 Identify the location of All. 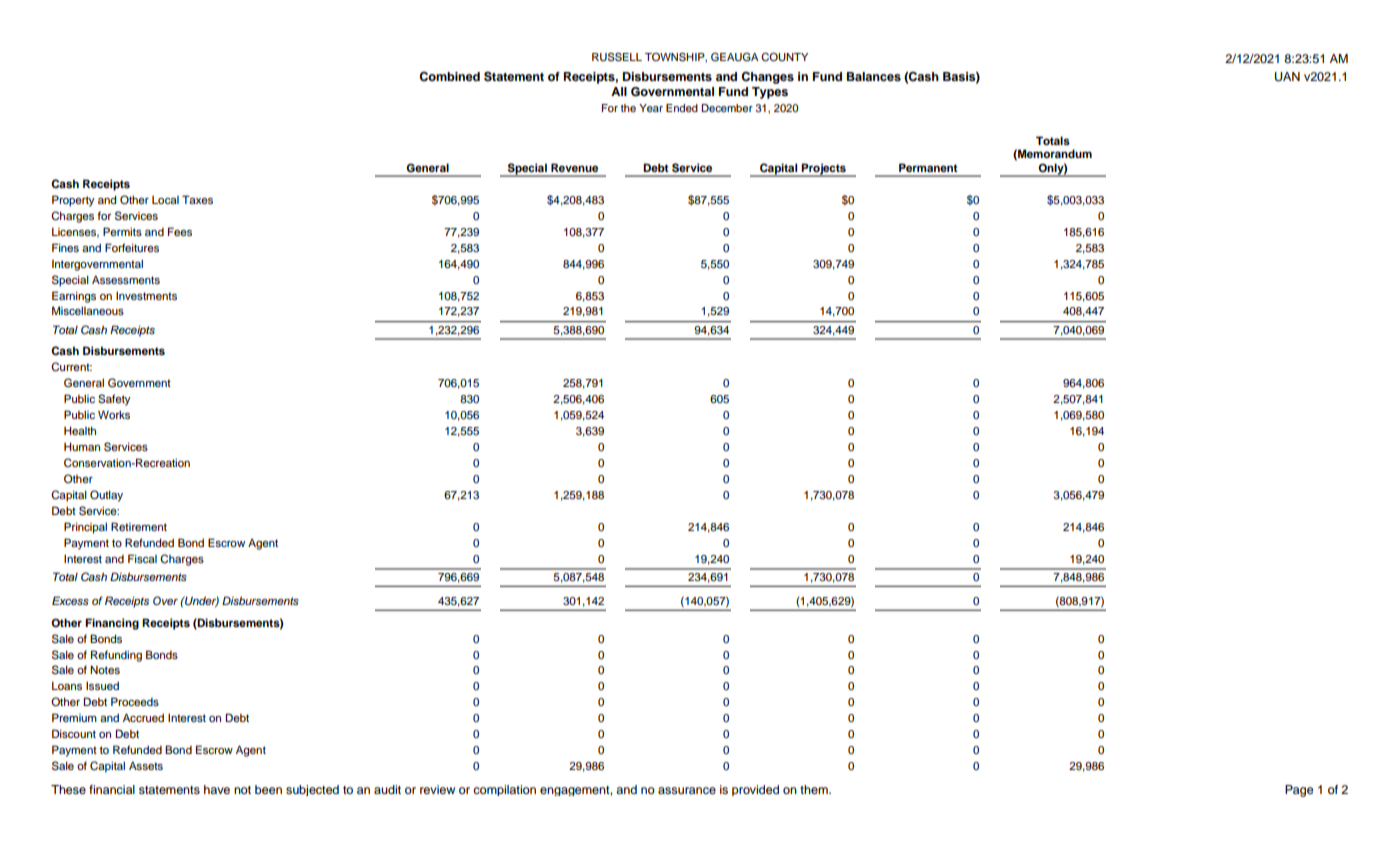
(619, 91).
